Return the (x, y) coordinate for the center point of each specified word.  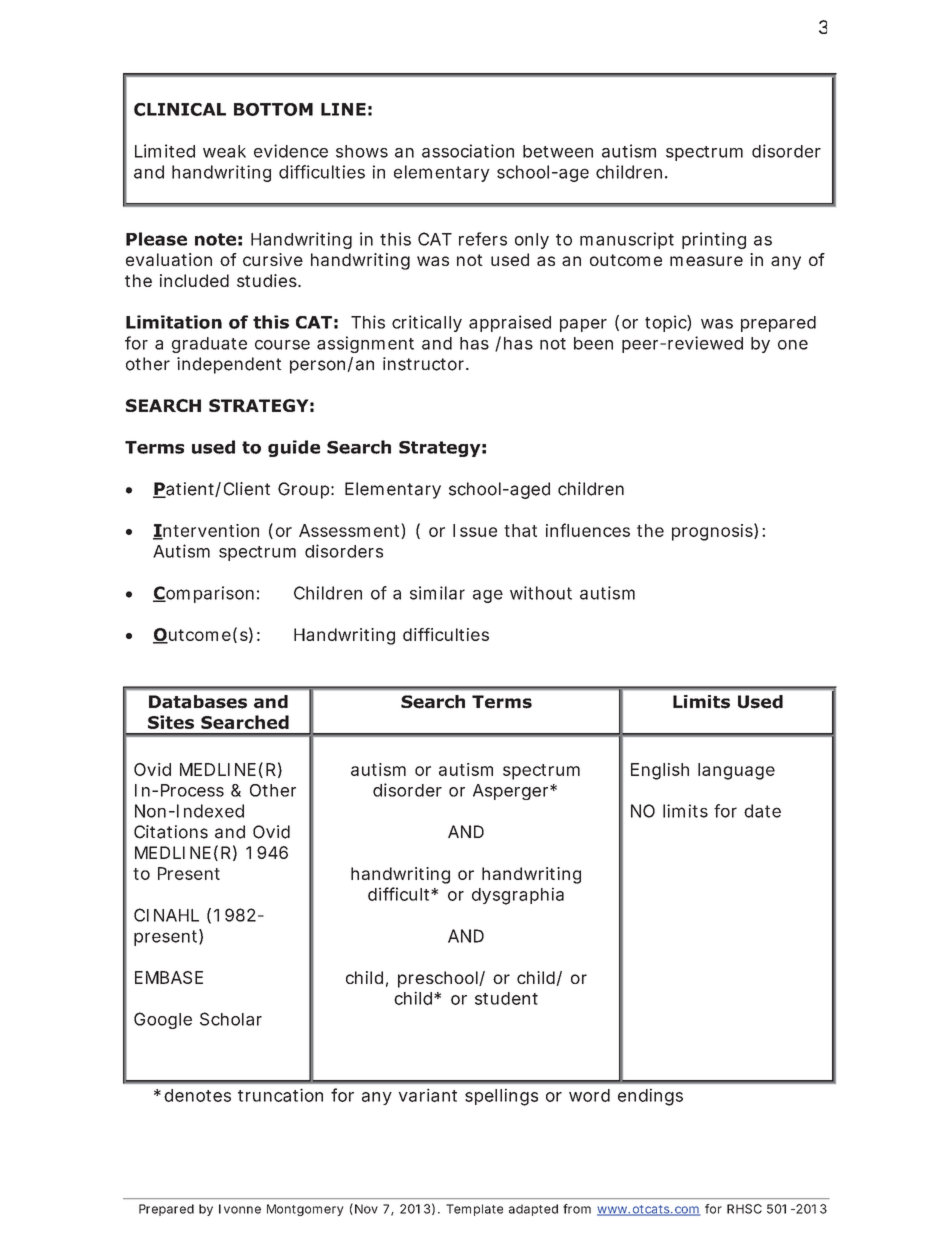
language (736, 771)
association (468, 151)
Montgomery (305, 1210)
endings (650, 1097)
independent (229, 365)
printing (714, 240)
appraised (510, 323)
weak (224, 151)
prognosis (713, 532)
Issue (475, 530)
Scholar (231, 1019)
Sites (171, 722)
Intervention (206, 531)
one (793, 345)
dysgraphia (518, 896)
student (506, 998)
